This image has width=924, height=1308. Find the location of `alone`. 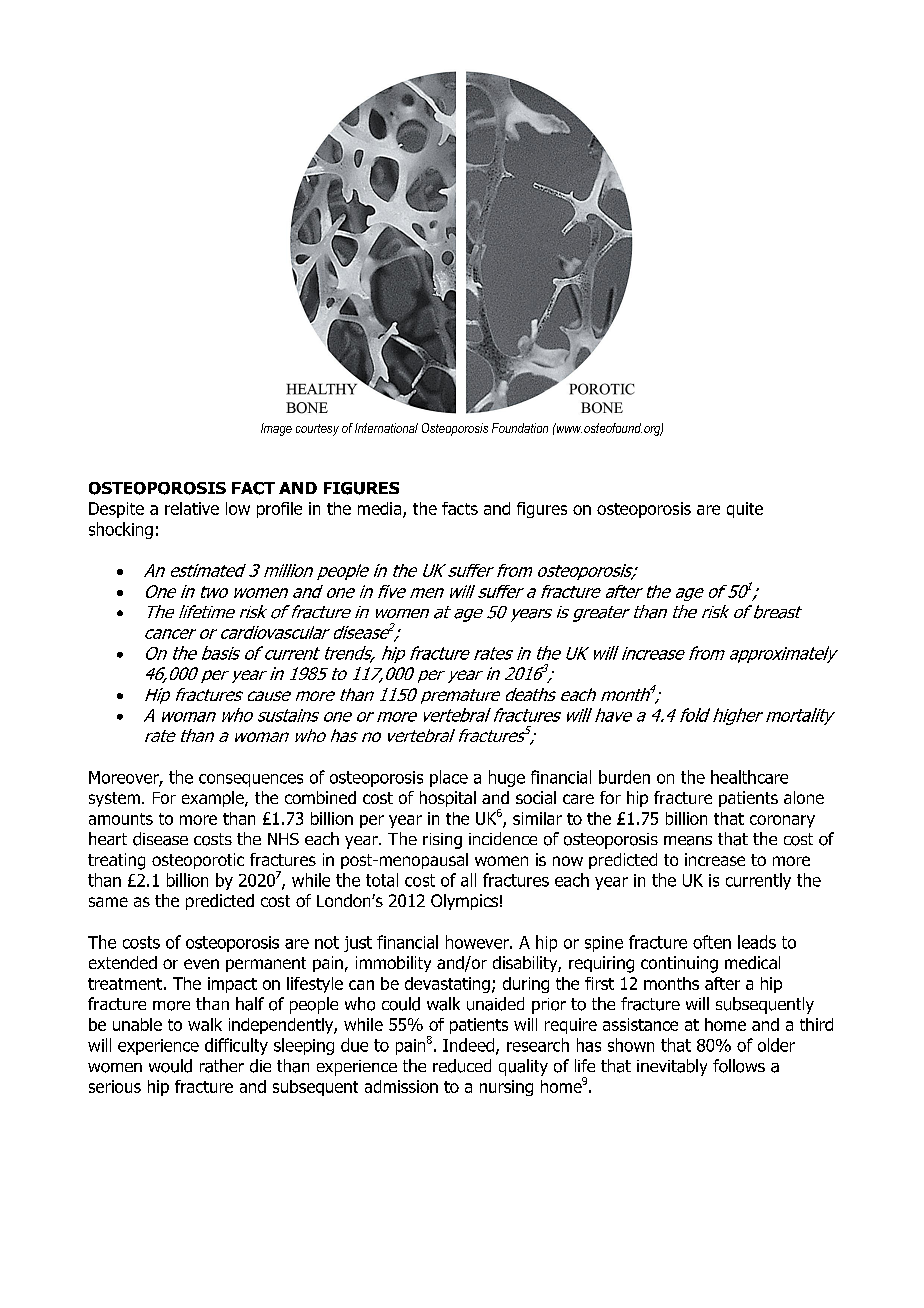

alone is located at coordinates (804, 797).
